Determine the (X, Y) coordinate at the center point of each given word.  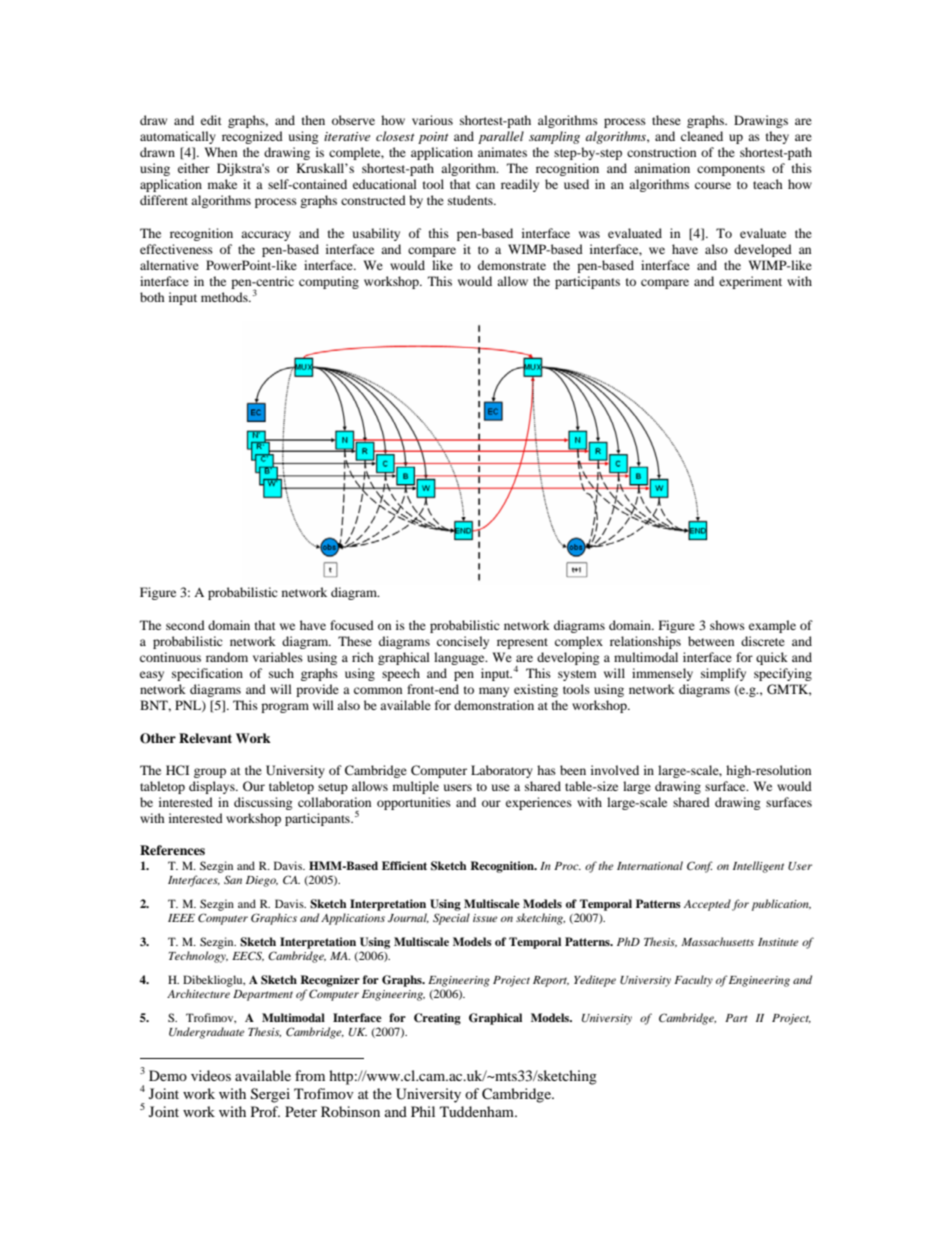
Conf (700, 867)
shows (727, 625)
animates (502, 152)
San (233, 879)
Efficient (404, 865)
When (220, 152)
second (185, 625)
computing (329, 282)
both (152, 297)
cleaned (702, 136)
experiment (750, 282)
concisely (463, 642)
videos (211, 1075)
